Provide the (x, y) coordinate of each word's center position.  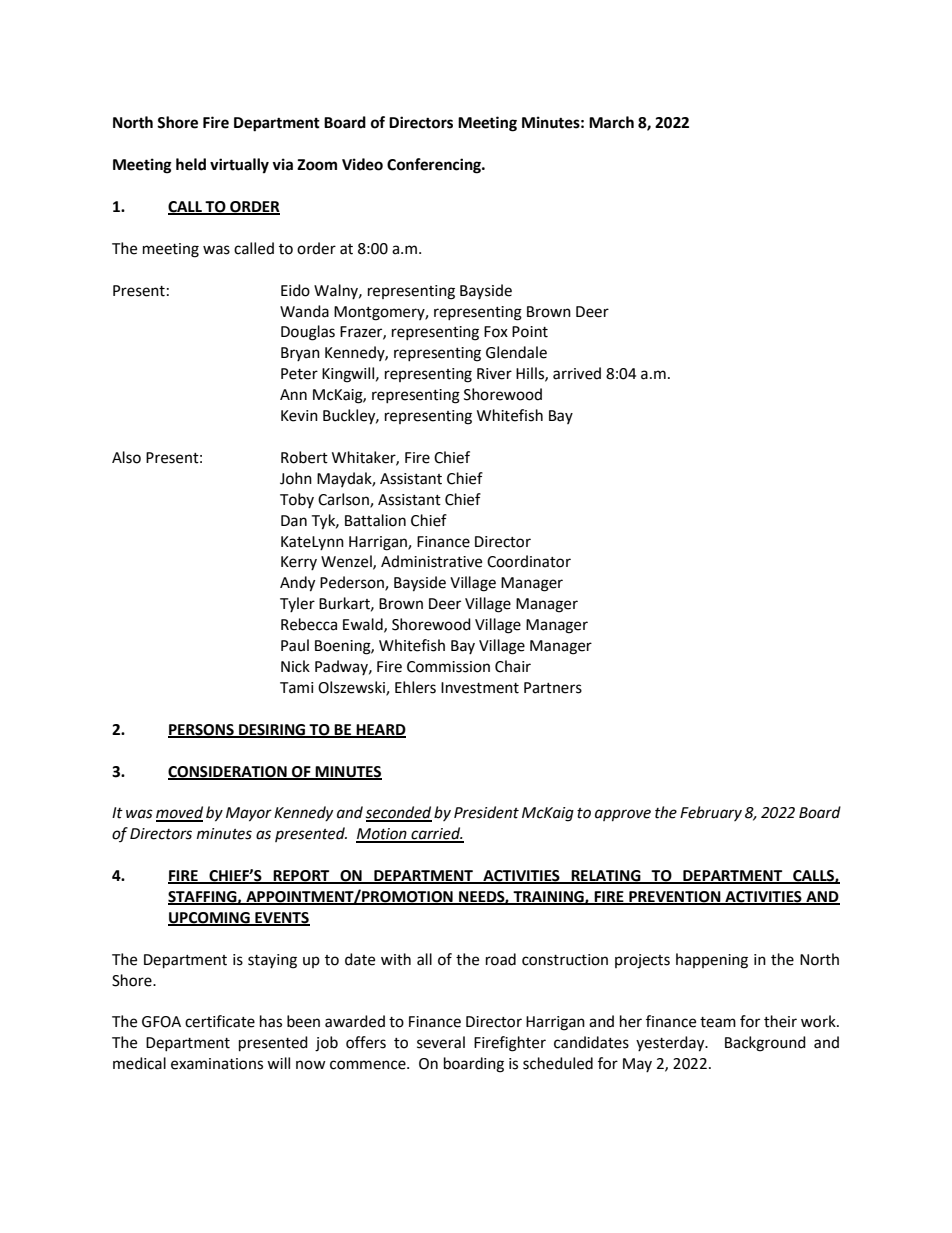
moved (179, 813)
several (441, 1042)
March (611, 122)
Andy (297, 584)
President (486, 812)
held (191, 164)
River (494, 374)
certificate (220, 1021)
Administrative (431, 561)
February (711, 813)
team (718, 1022)
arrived (577, 373)
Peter (299, 374)
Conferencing (435, 166)
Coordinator (529, 561)
